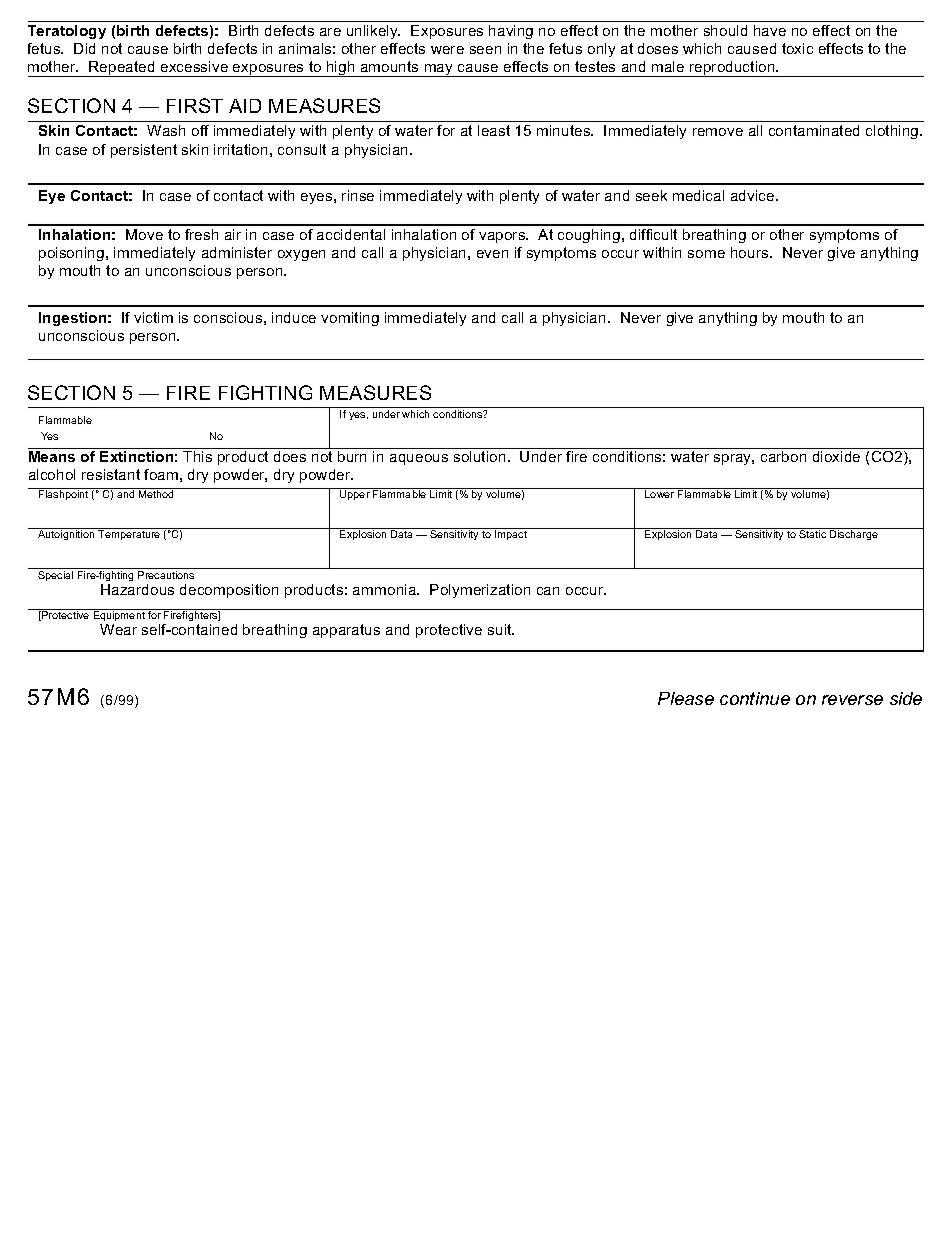 This document has width=952, height=1233. Describe the element at coordinates (144, 151) in the document. I see `persistent` at that location.
